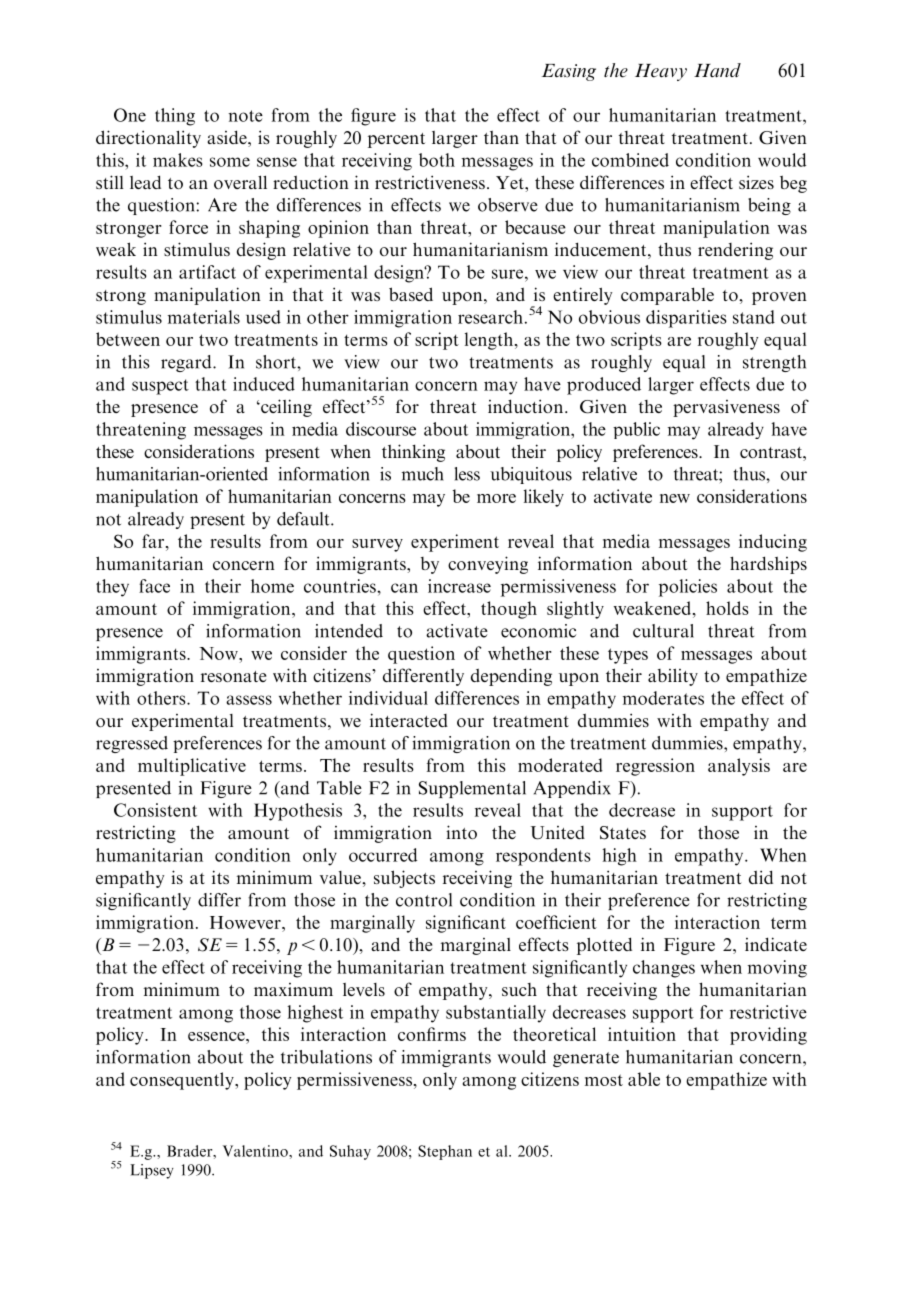  I want to click on percent, so click(396, 140).
